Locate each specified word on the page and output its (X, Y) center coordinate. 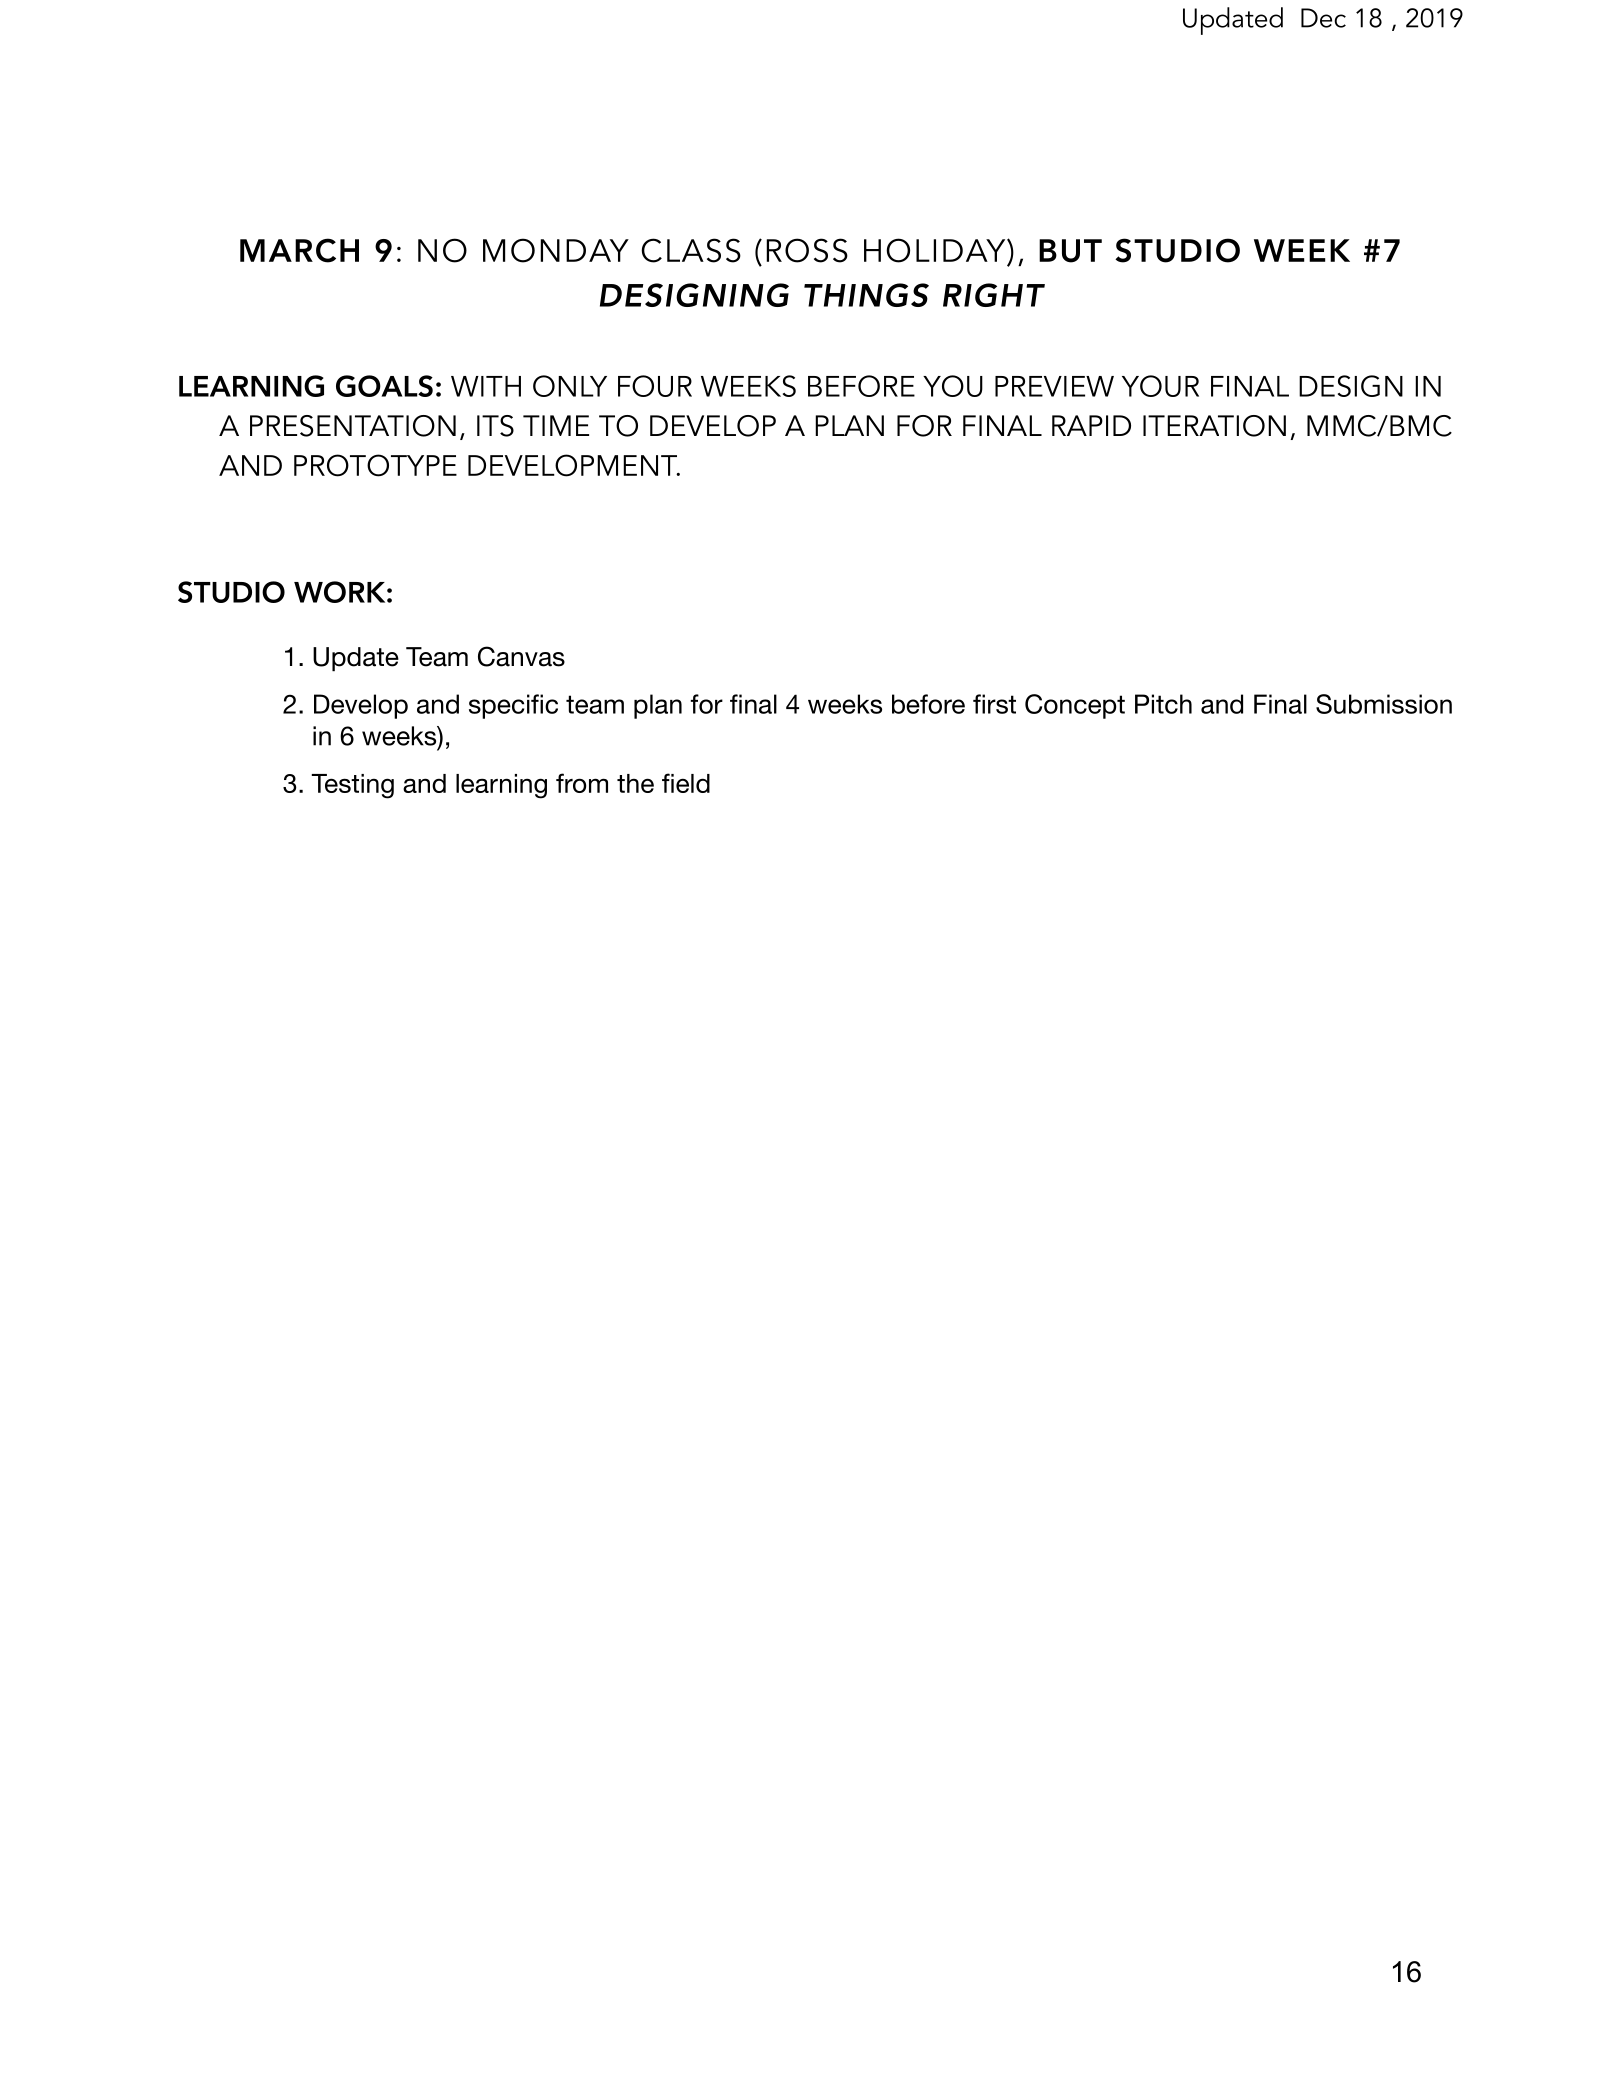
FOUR (655, 386)
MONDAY (556, 250)
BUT (1070, 251)
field (686, 783)
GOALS (384, 386)
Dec (1323, 18)
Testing (352, 786)
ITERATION (1214, 426)
